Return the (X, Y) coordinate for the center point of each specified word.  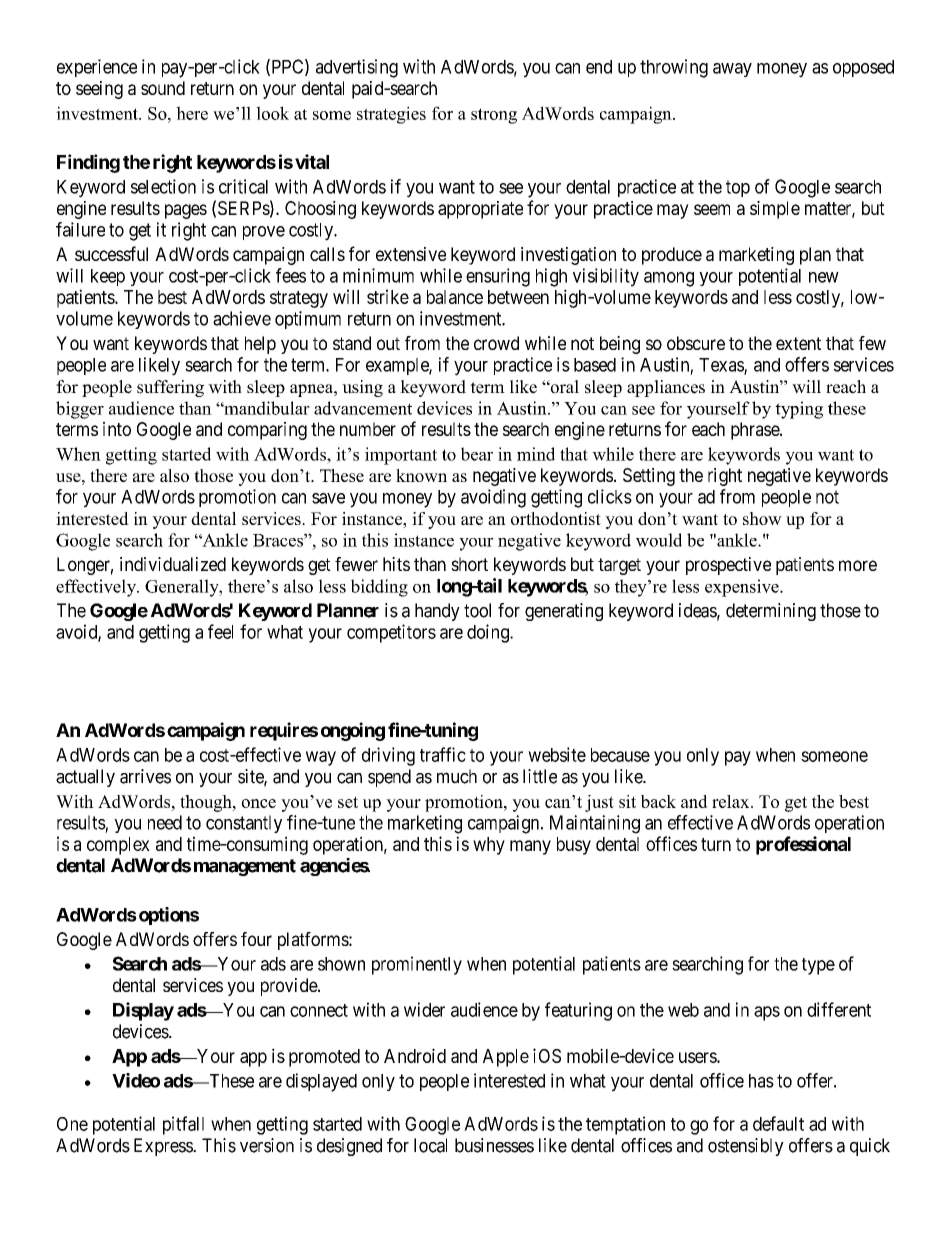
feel (220, 631)
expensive (743, 588)
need (165, 822)
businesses (494, 1145)
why (489, 846)
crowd (496, 343)
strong (494, 116)
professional (803, 845)
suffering (170, 388)
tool (477, 610)
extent (798, 343)
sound (163, 88)
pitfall (183, 1125)
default (778, 1123)
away (732, 70)
